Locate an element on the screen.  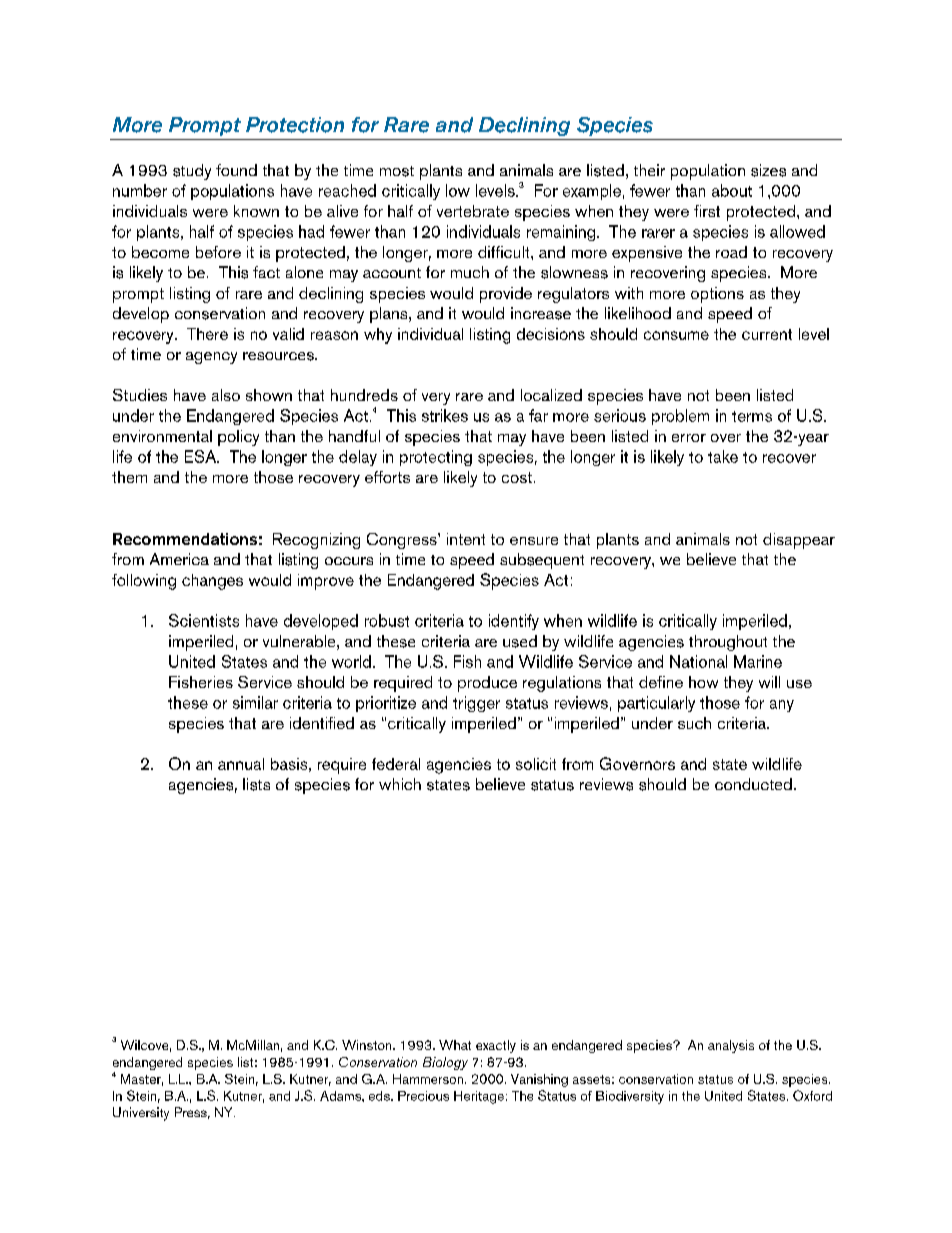
disappear is located at coordinates (799, 541).
